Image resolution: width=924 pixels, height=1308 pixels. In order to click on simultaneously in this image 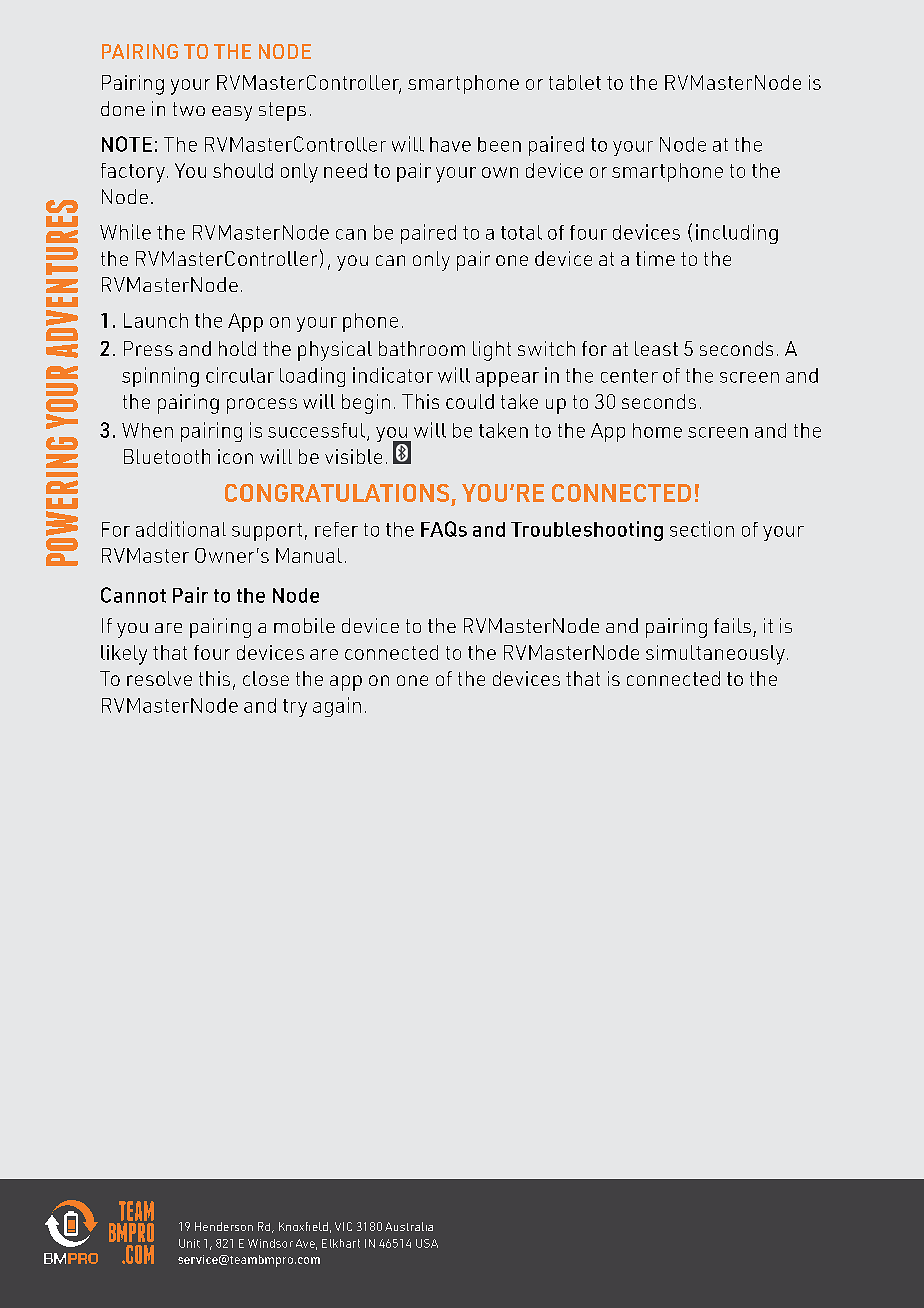, I will do `click(715, 655)`.
